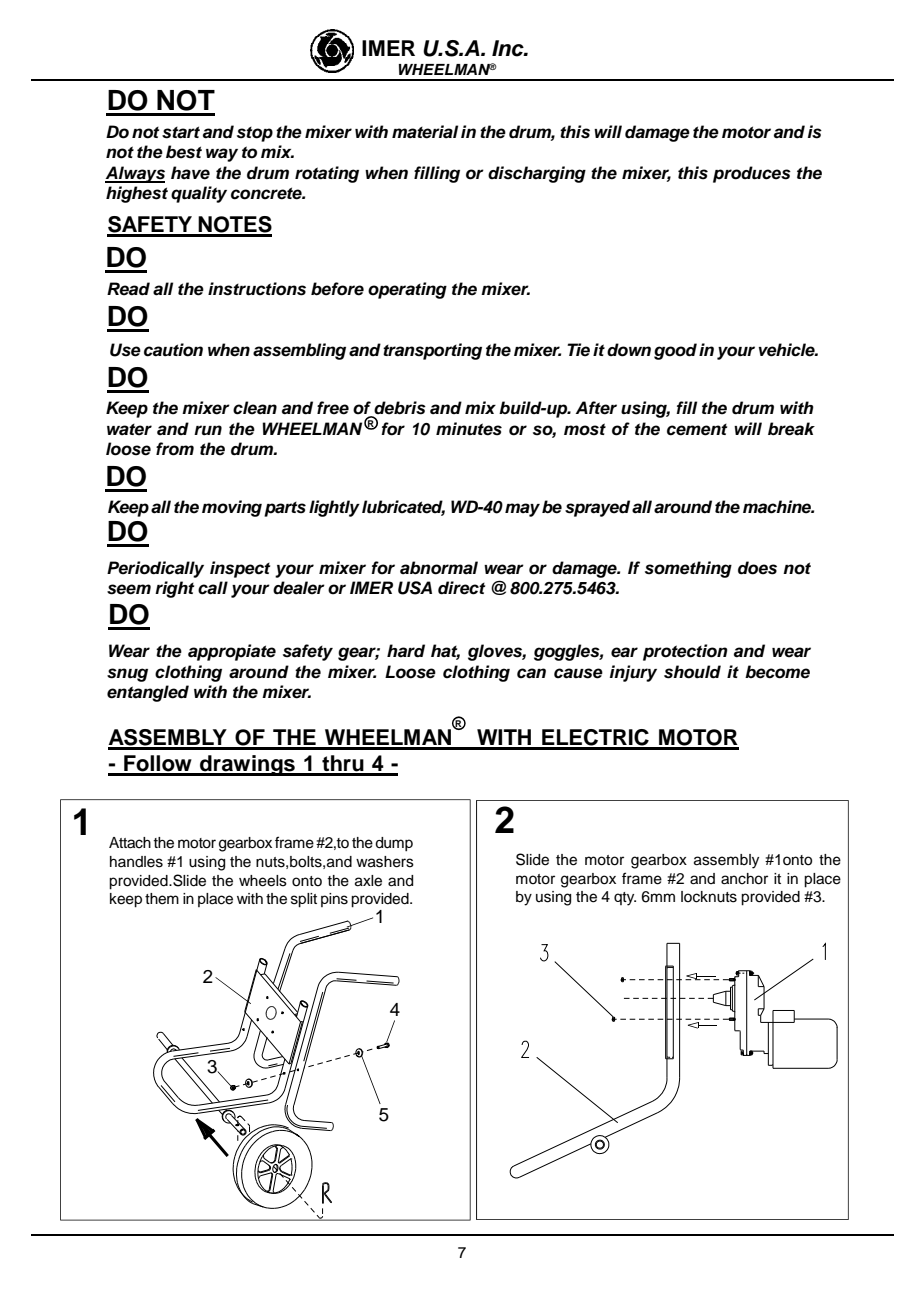 This page has width=924, height=1307. Describe the element at coordinates (425, 132) in the page. I see `material` at that location.
